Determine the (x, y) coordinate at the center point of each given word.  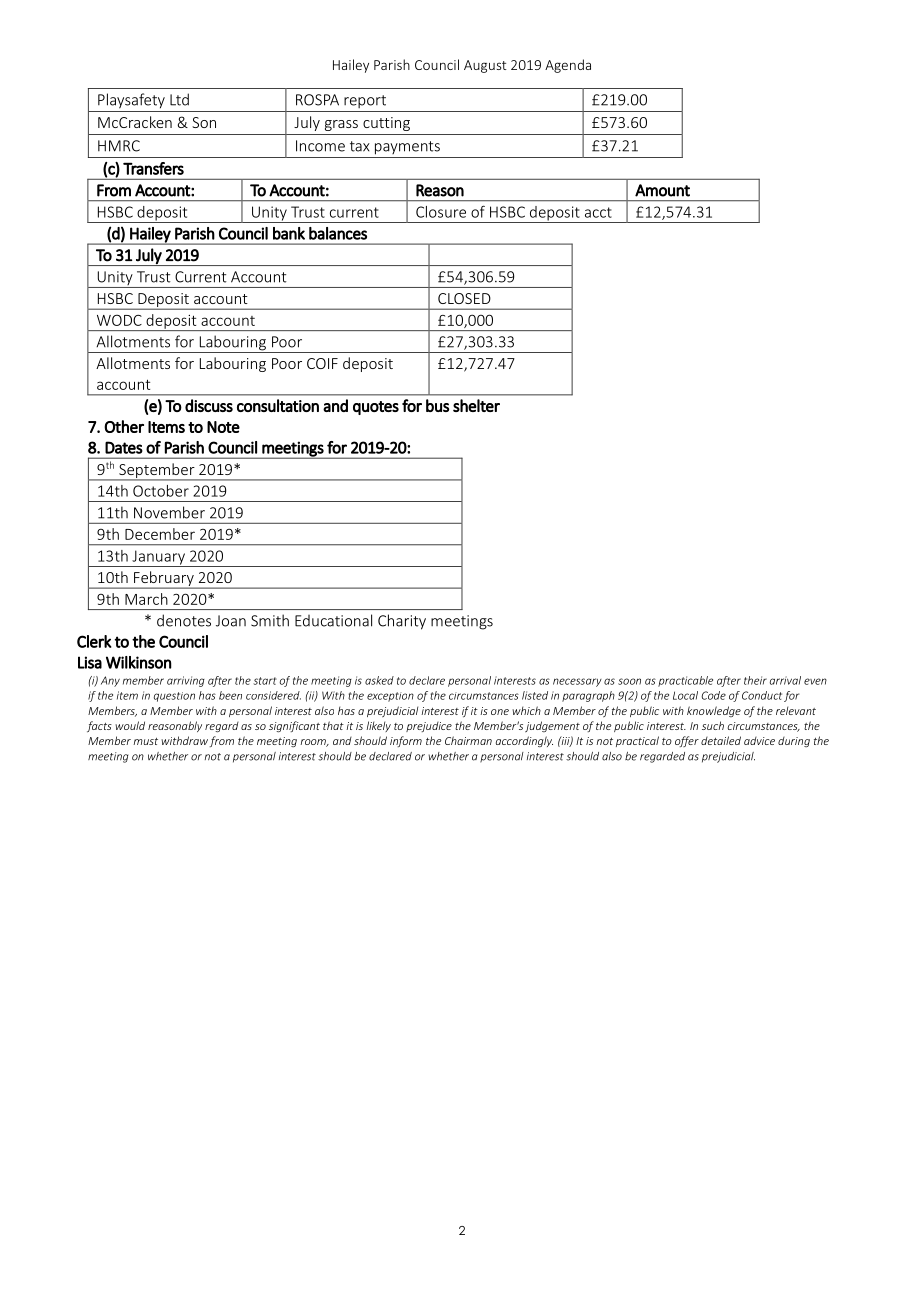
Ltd (179, 99)
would (130, 725)
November (169, 512)
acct (598, 212)
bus (437, 405)
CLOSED (464, 298)
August (485, 66)
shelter (476, 405)
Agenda (568, 66)
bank (289, 233)
